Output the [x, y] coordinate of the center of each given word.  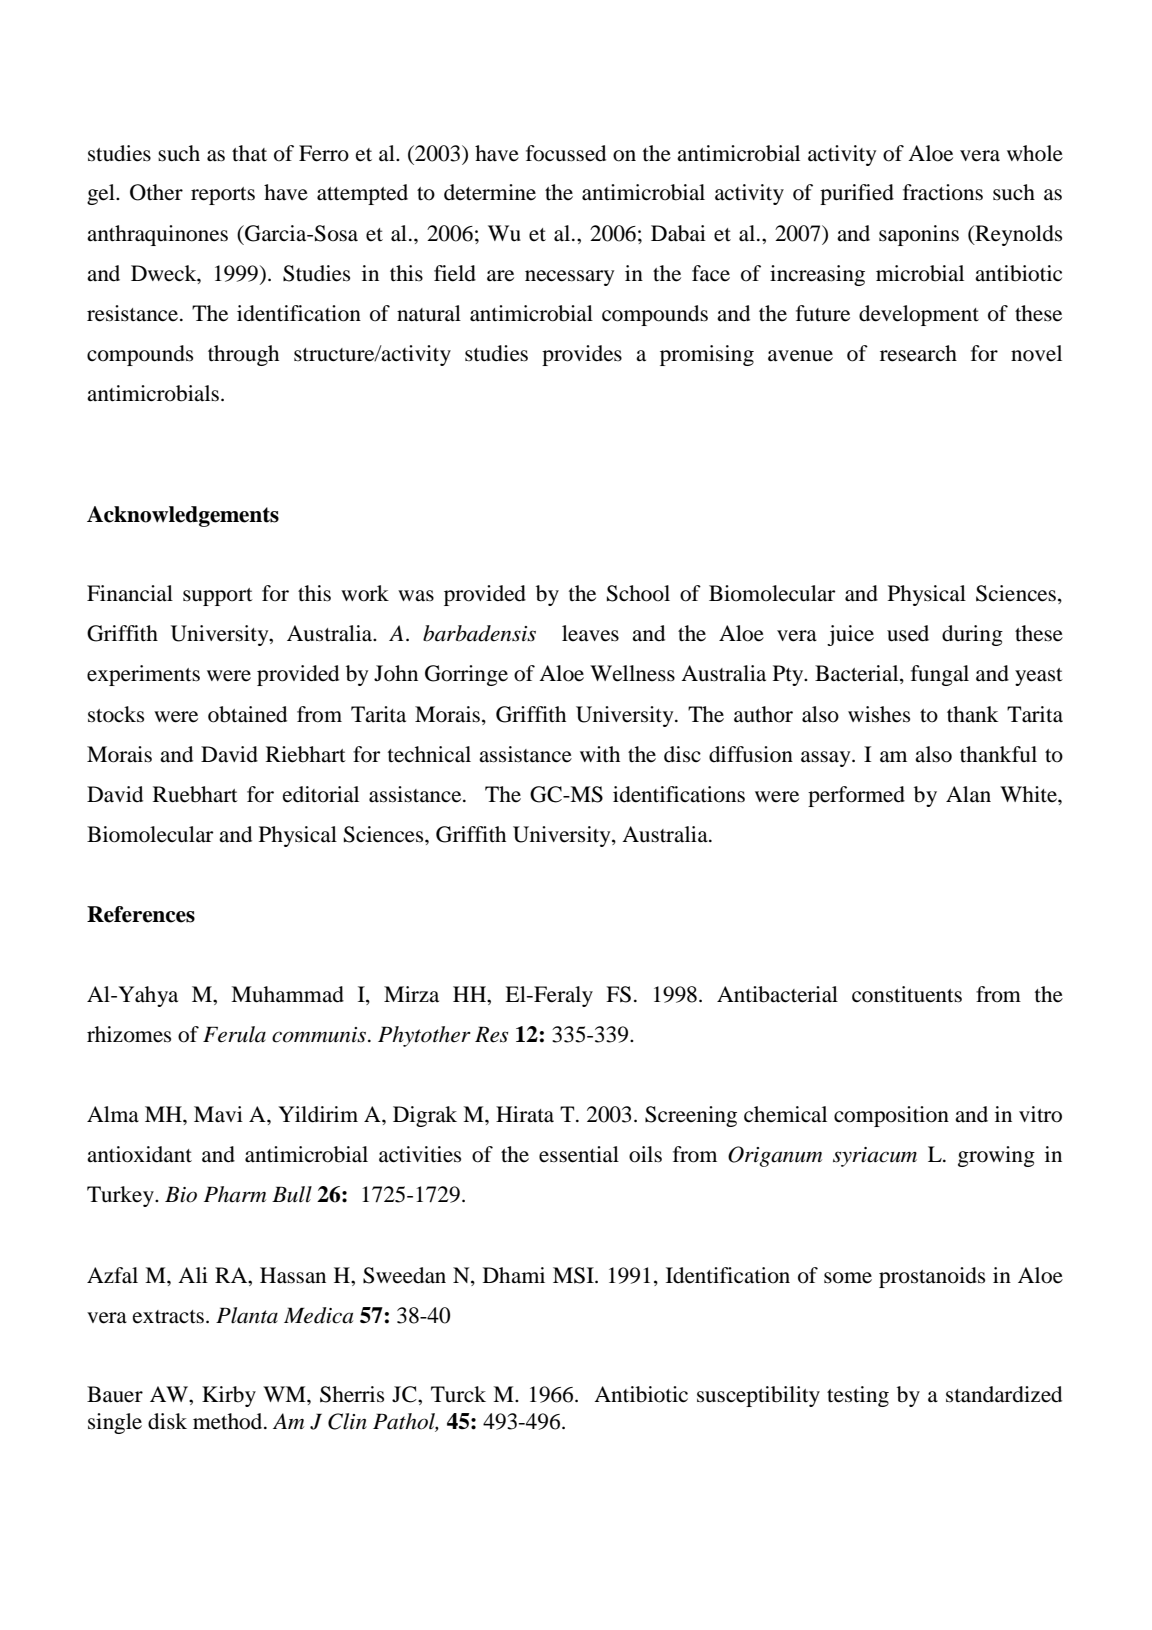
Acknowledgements [183, 516]
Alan [968, 794]
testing [858, 1396]
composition [891, 1116]
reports [223, 196]
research [918, 353]
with [600, 754]
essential [579, 1154]
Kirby [229, 1396]
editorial [321, 794]
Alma [113, 1114]
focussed [566, 153]
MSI [574, 1275]
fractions [943, 192]
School [638, 593]
